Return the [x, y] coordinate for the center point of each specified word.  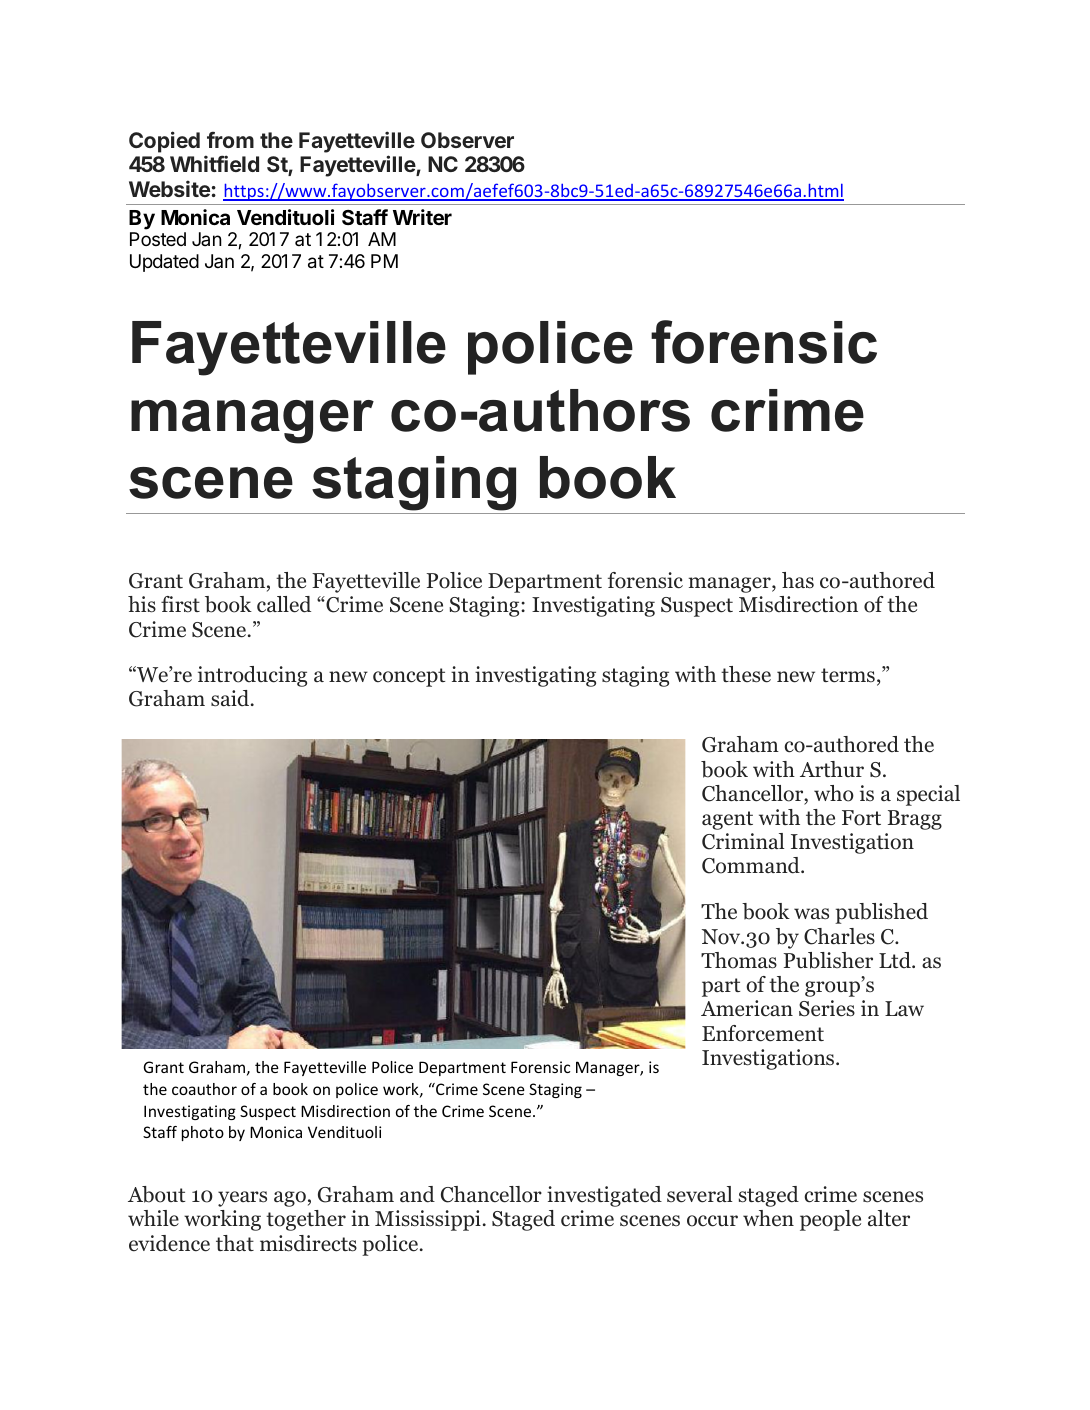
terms [848, 675]
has [798, 580]
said [231, 698]
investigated [604, 1196]
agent [727, 820]
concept [409, 677]
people [830, 1220]
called [284, 604]
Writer [422, 217]
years [242, 1199]
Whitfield [214, 163]
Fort [861, 818]
